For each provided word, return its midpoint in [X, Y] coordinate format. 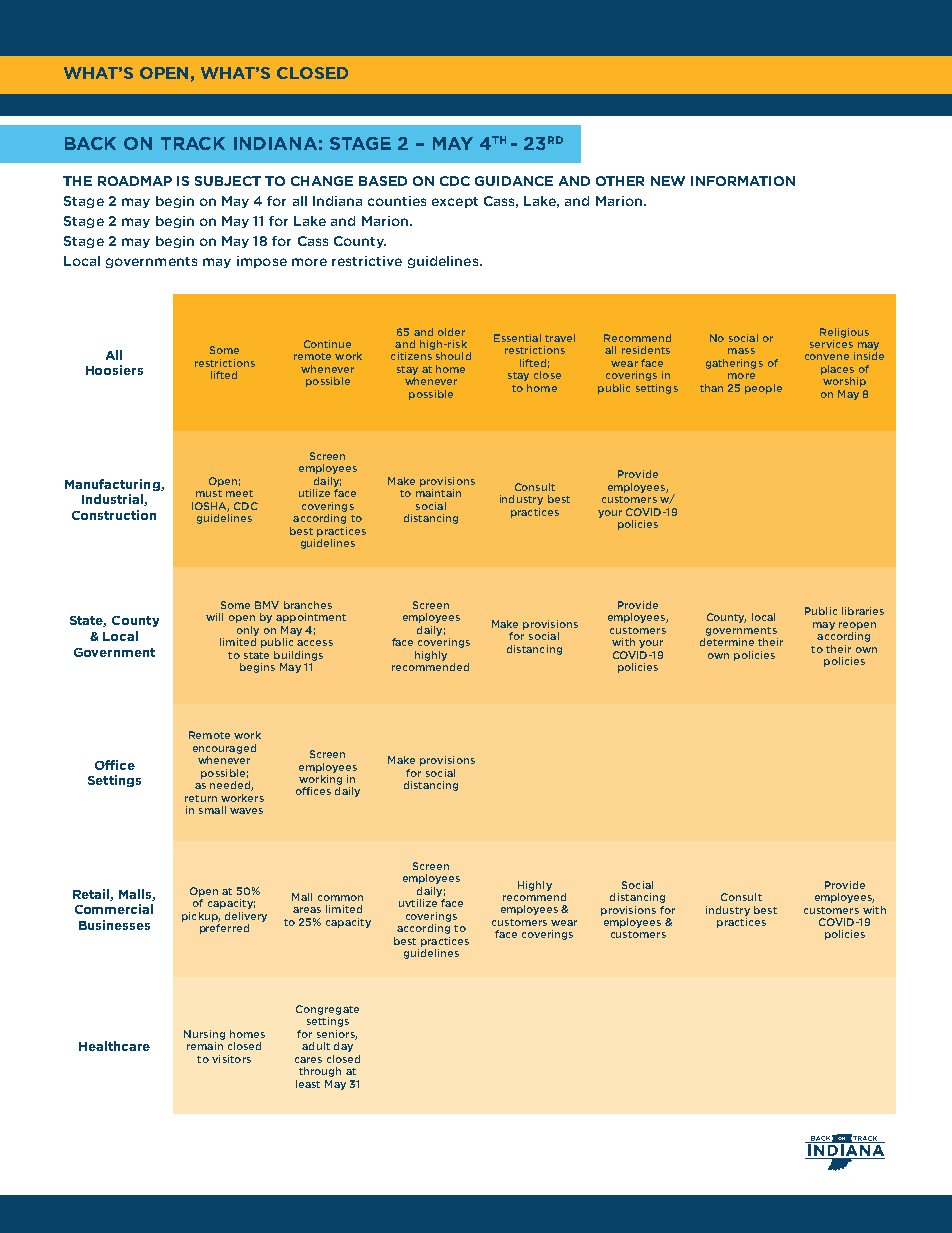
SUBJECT [228, 181]
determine [727, 642]
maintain [438, 493]
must [209, 493]
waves [246, 811]
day [343, 1047]
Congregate [327, 1010]
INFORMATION [743, 181]
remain [205, 1046]
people [763, 389]
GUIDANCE [514, 181]
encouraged [224, 749]
